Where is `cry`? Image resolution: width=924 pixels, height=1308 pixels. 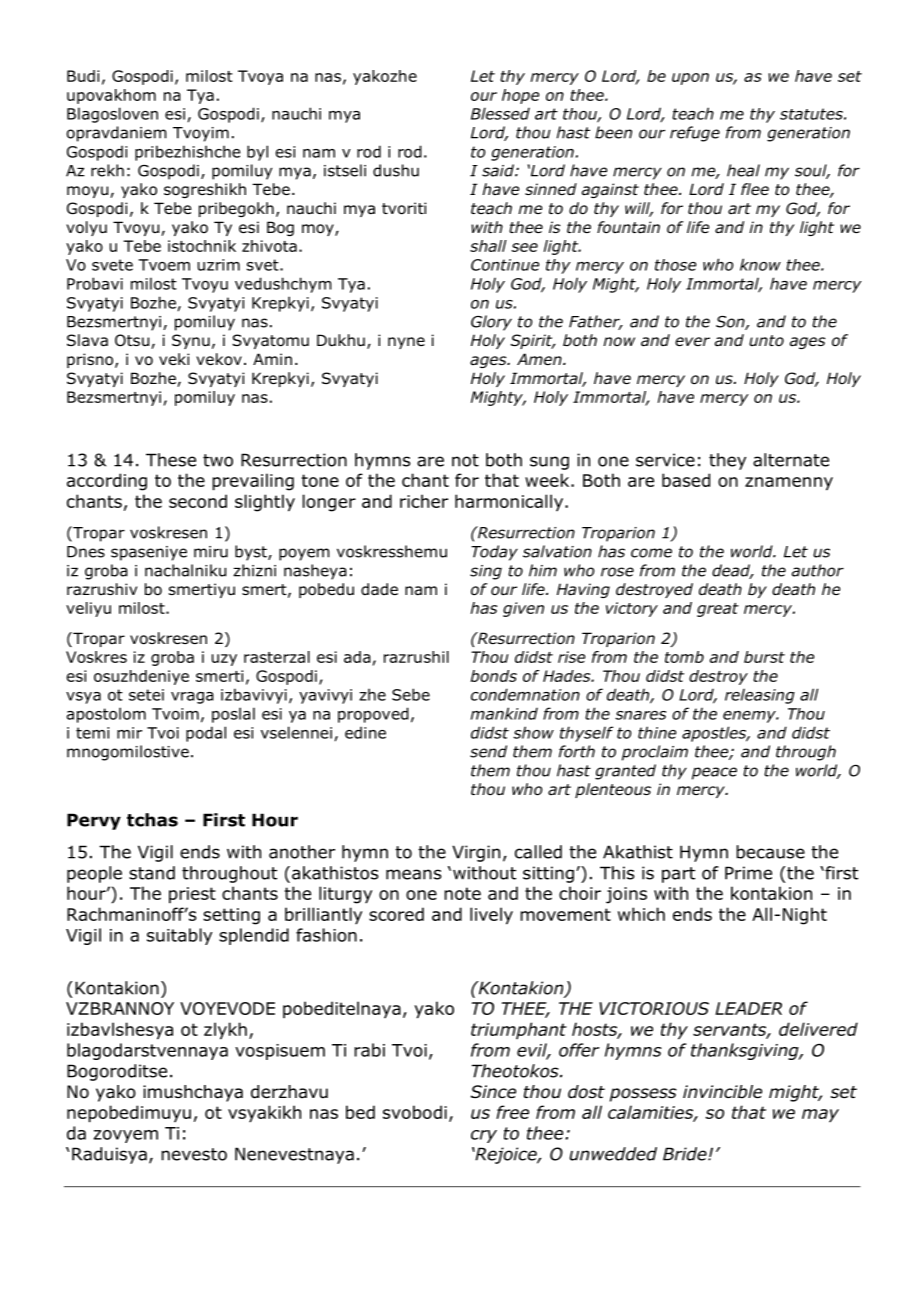 cry is located at coordinates (484, 1136).
